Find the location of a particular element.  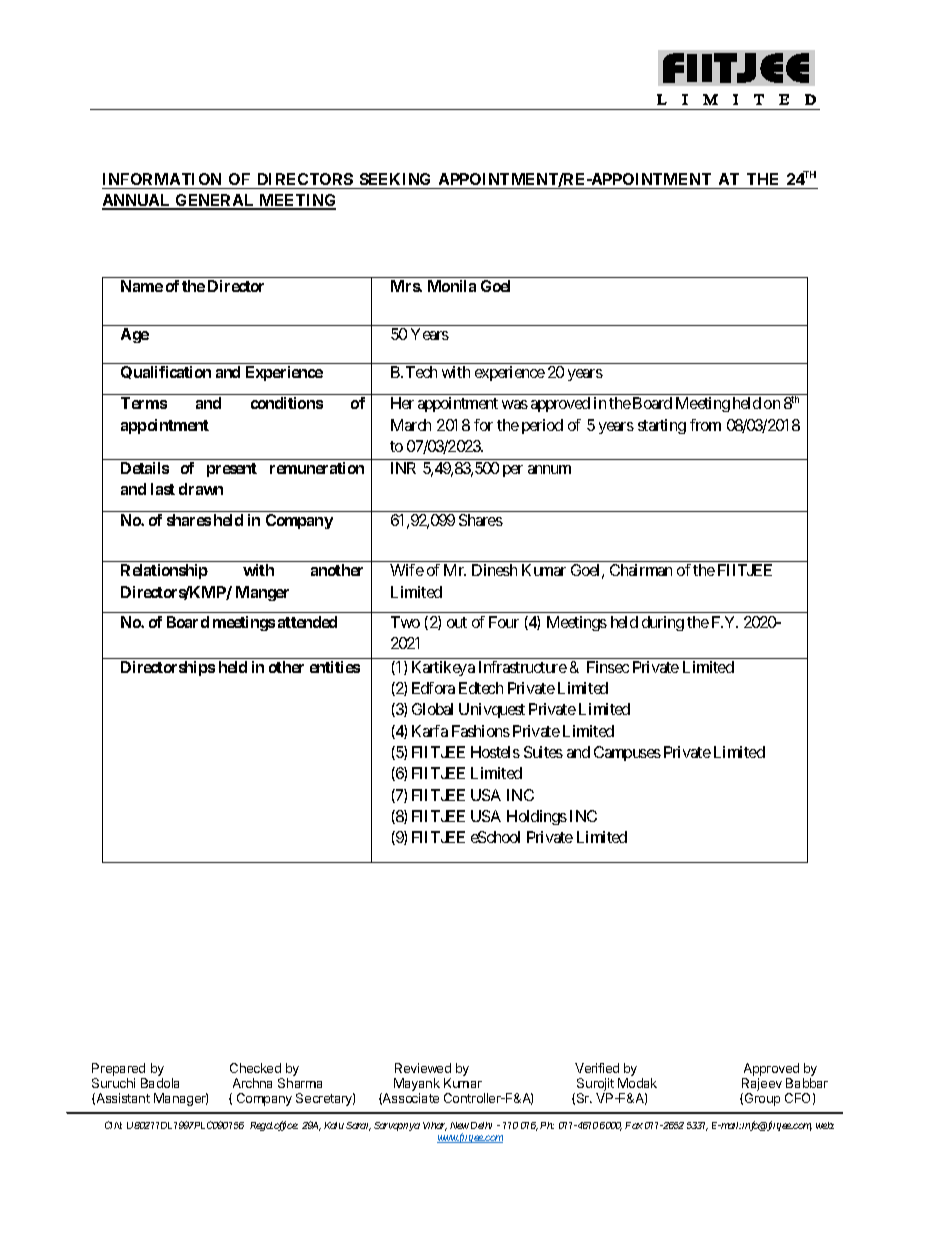

Prepared is located at coordinates (118, 1069).
